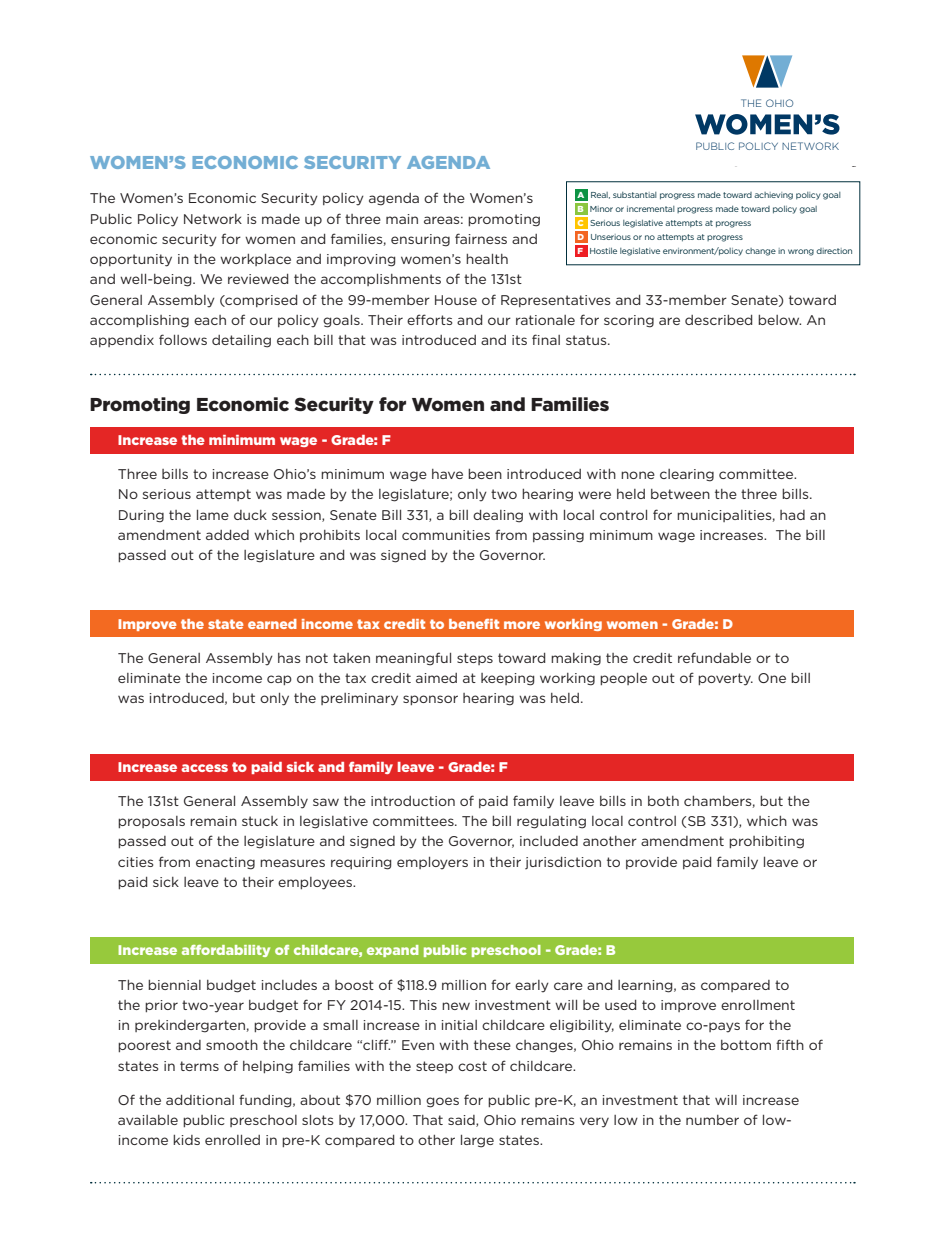 The width and height of the page is (952, 1233). What do you see at coordinates (413, 801) in the page?
I see `introduction` at bounding box center [413, 801].
